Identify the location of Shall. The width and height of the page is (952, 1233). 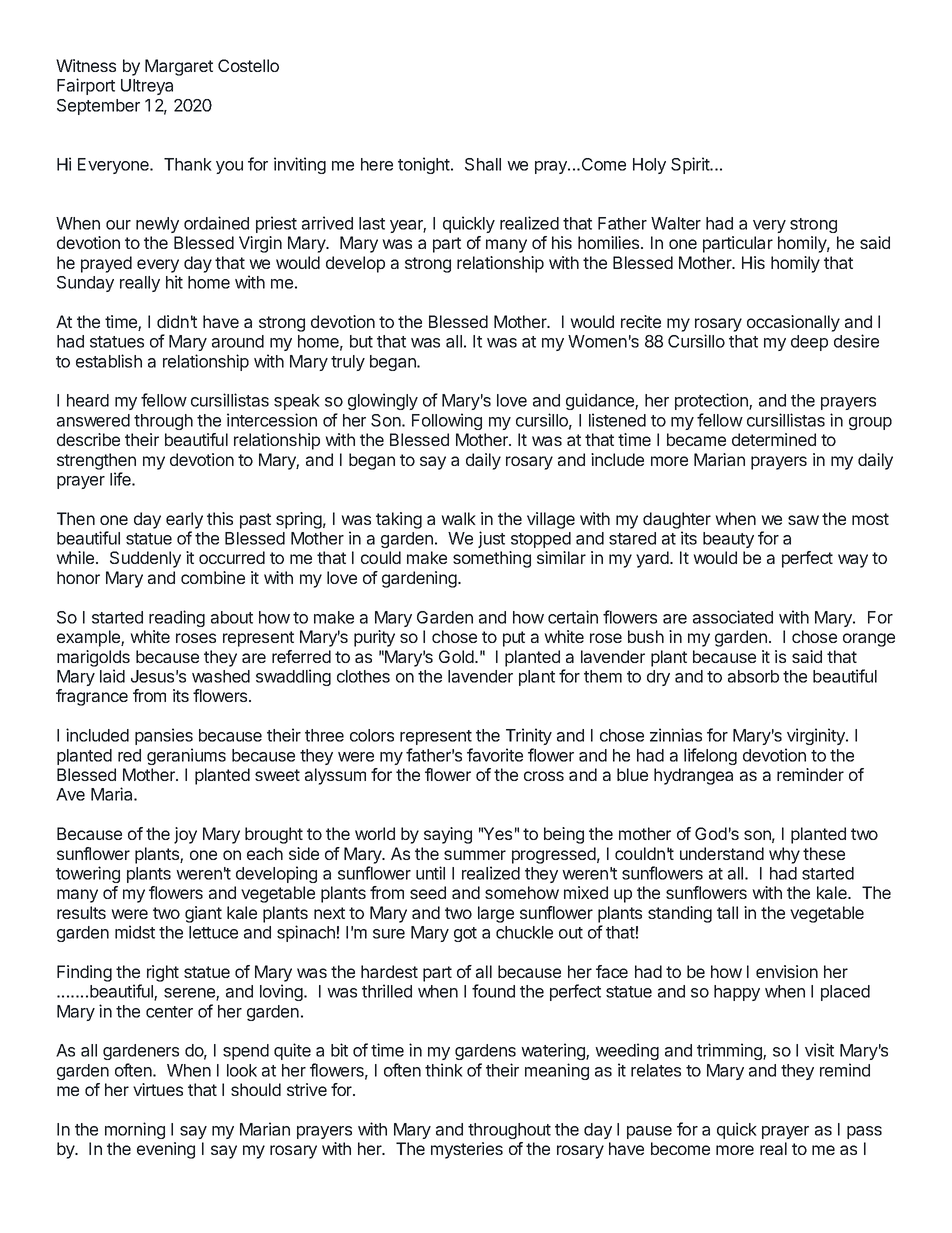
(483, 164).
